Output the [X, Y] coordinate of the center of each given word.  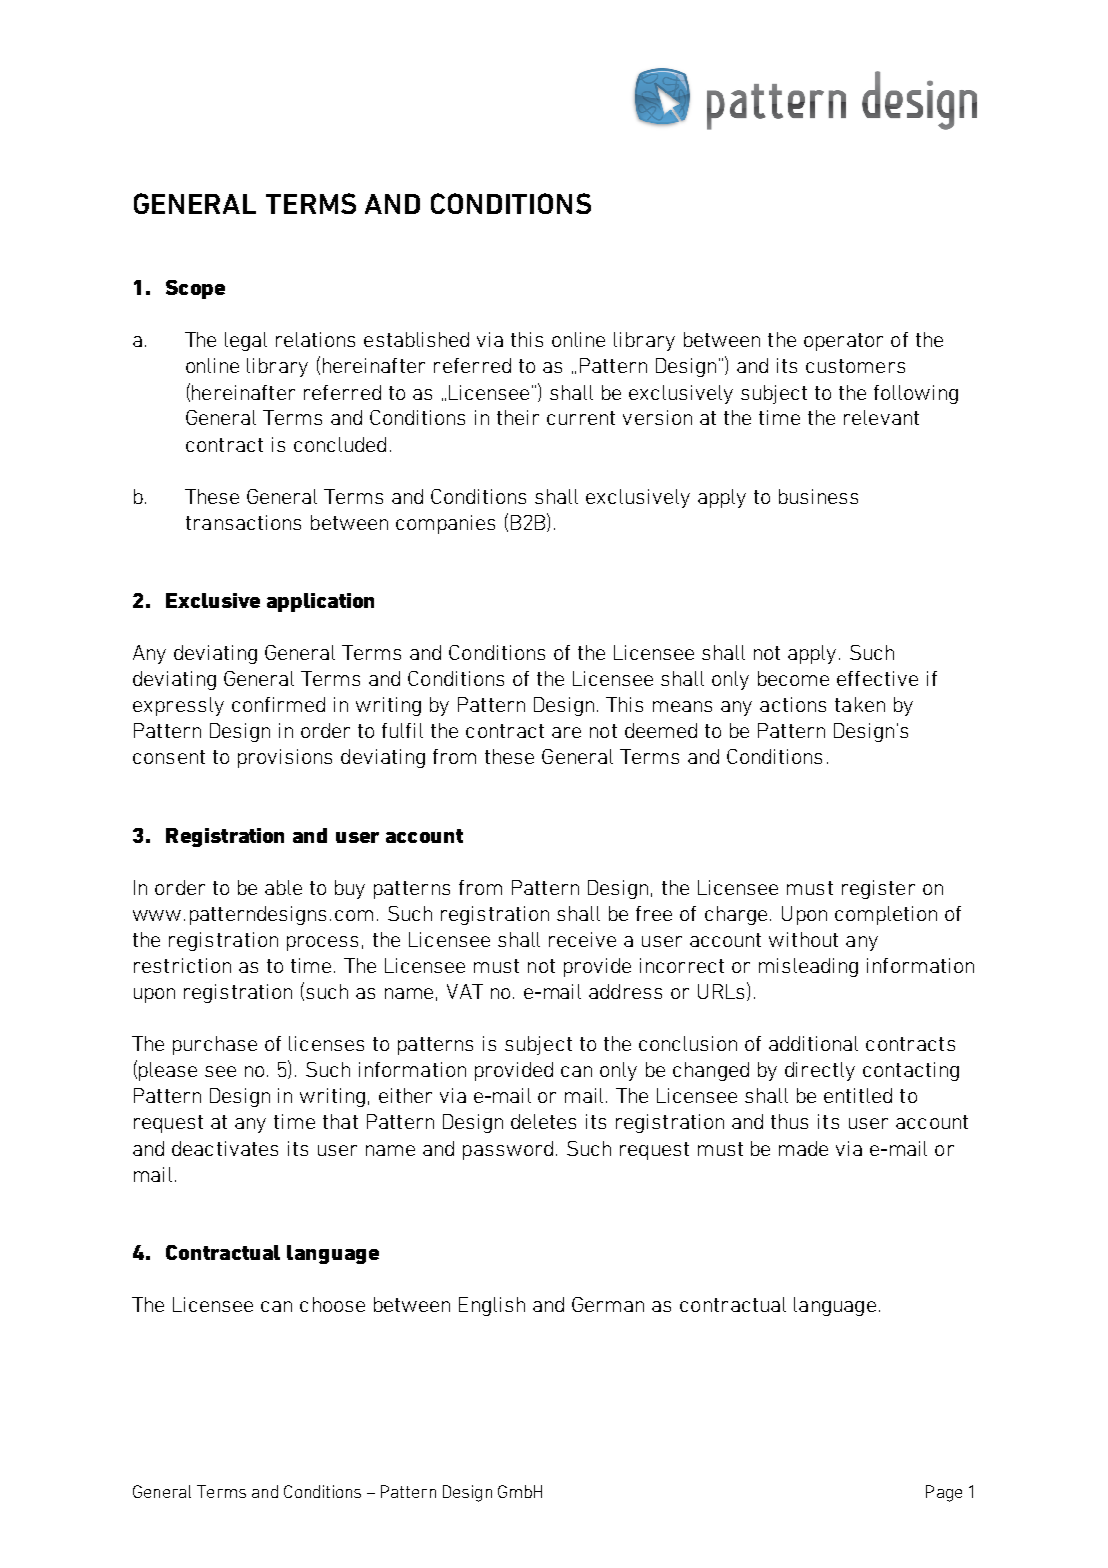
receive [582, 939]
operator [843, 342]
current [581, 418]
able [283, 887]
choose [332, 1304]
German [608, 1304]
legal [246, 341]
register [878, 889]
